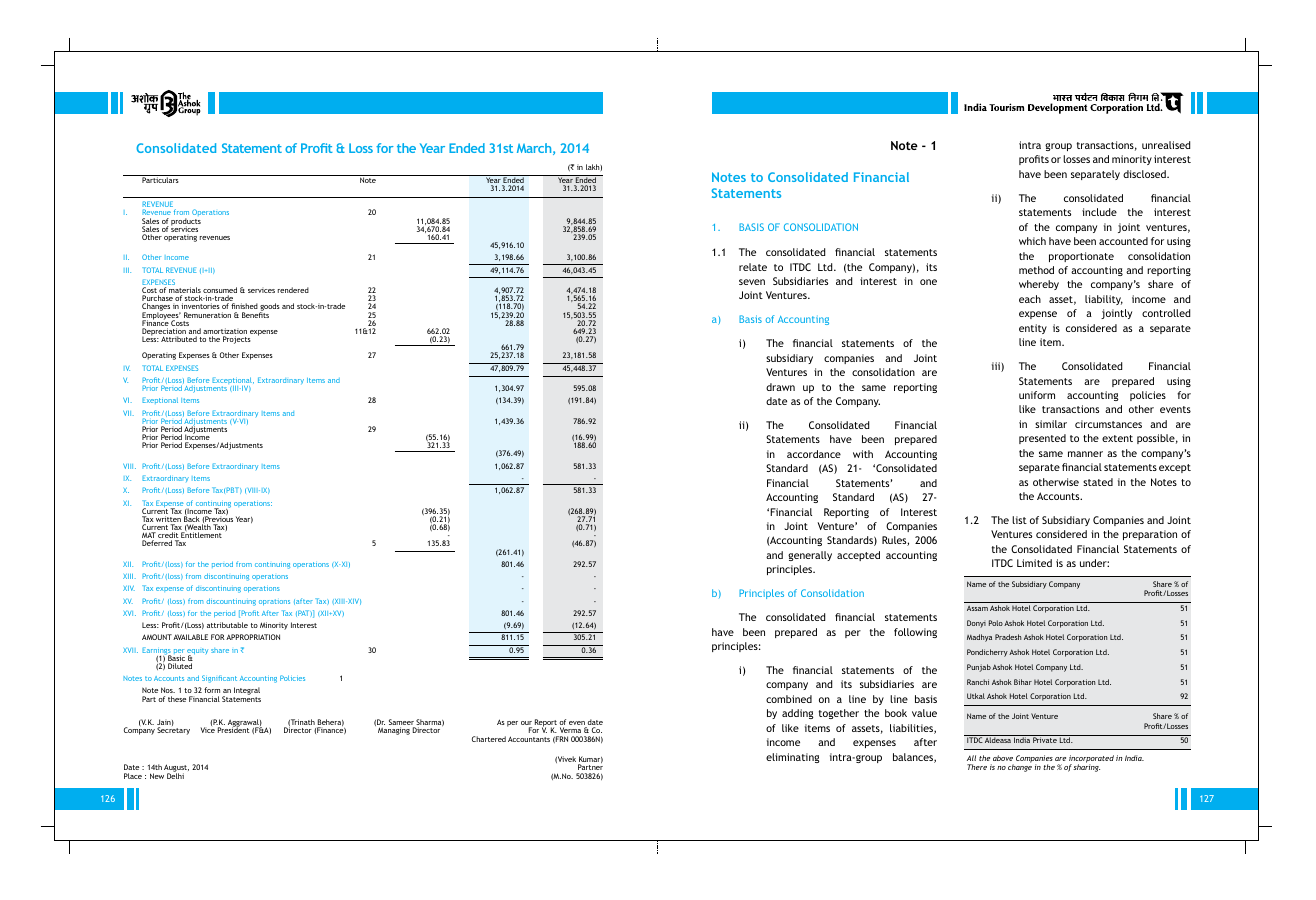 This image has width=1316, height=900. I want to click on relate, so click(753, 267).
